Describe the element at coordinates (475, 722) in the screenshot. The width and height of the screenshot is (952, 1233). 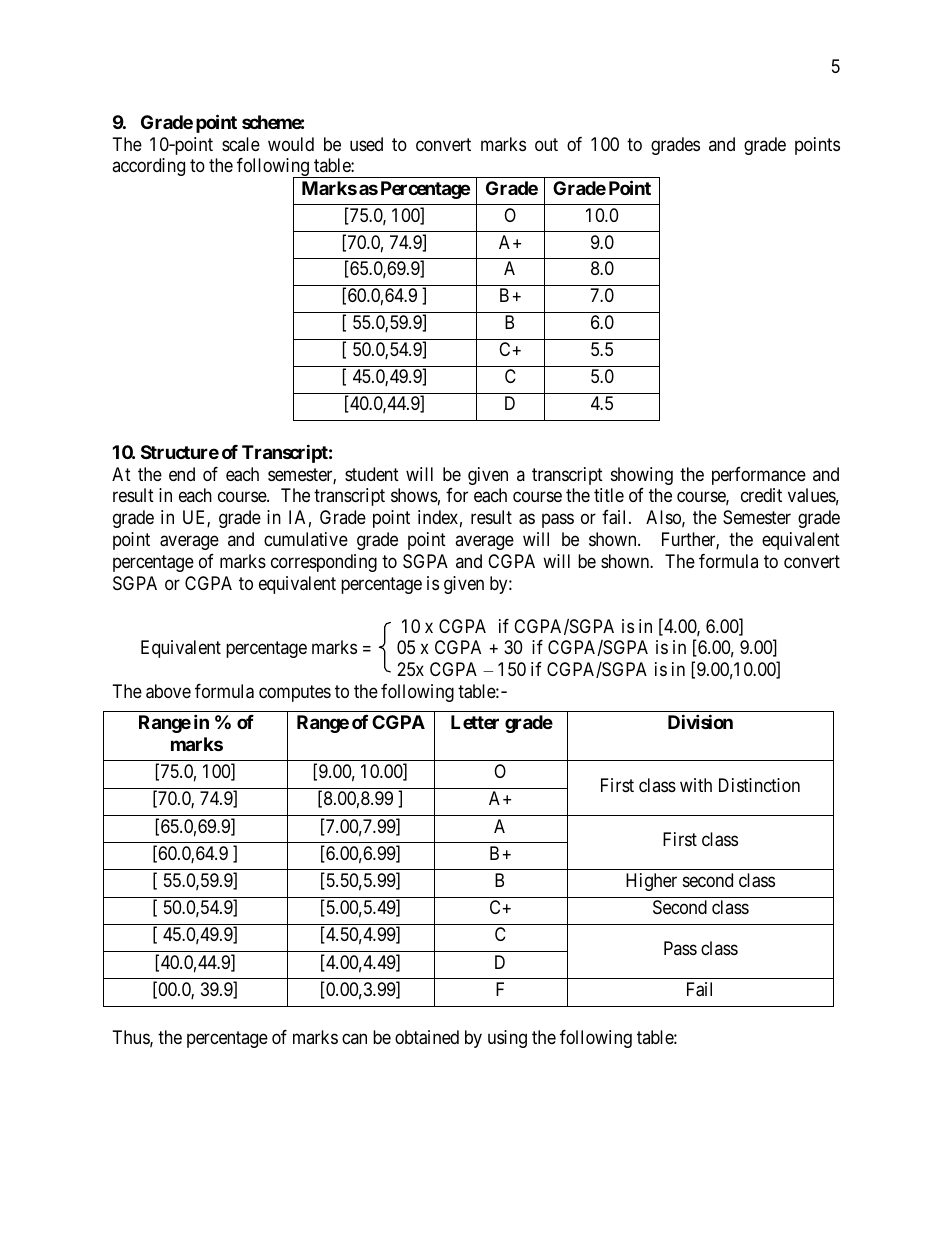
I see `Letter` at that location.
